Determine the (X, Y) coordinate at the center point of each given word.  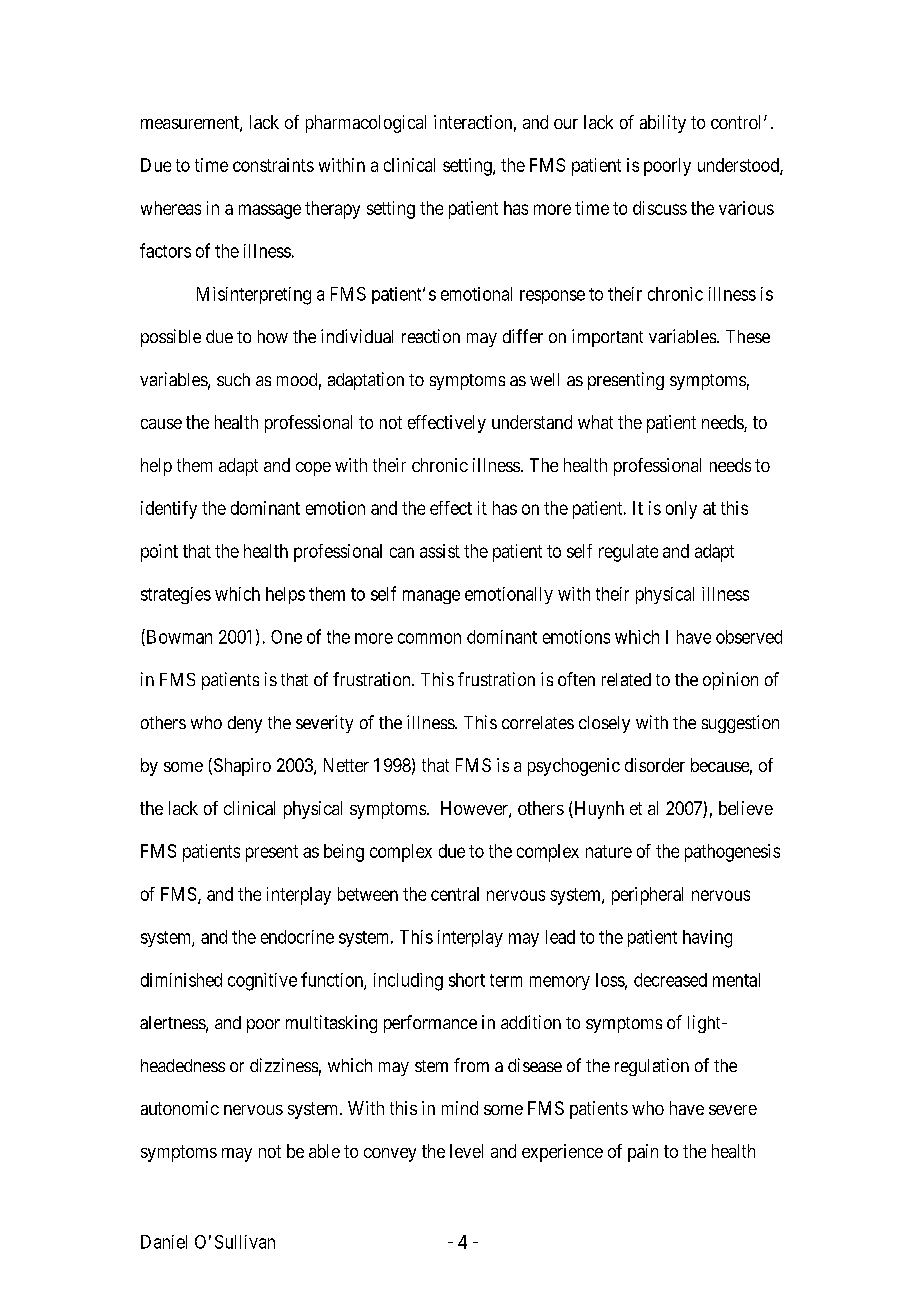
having (707, 939)
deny (245, 724)
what (595, 422)
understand (532, 422)
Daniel (164, 1242)
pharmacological (366, 124)
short (467, 980)
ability (663, 124)
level (466, 1151)
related (626, 679)
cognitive (262, 982)
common (429, 638)
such (233, 379)
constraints (273, 165)
